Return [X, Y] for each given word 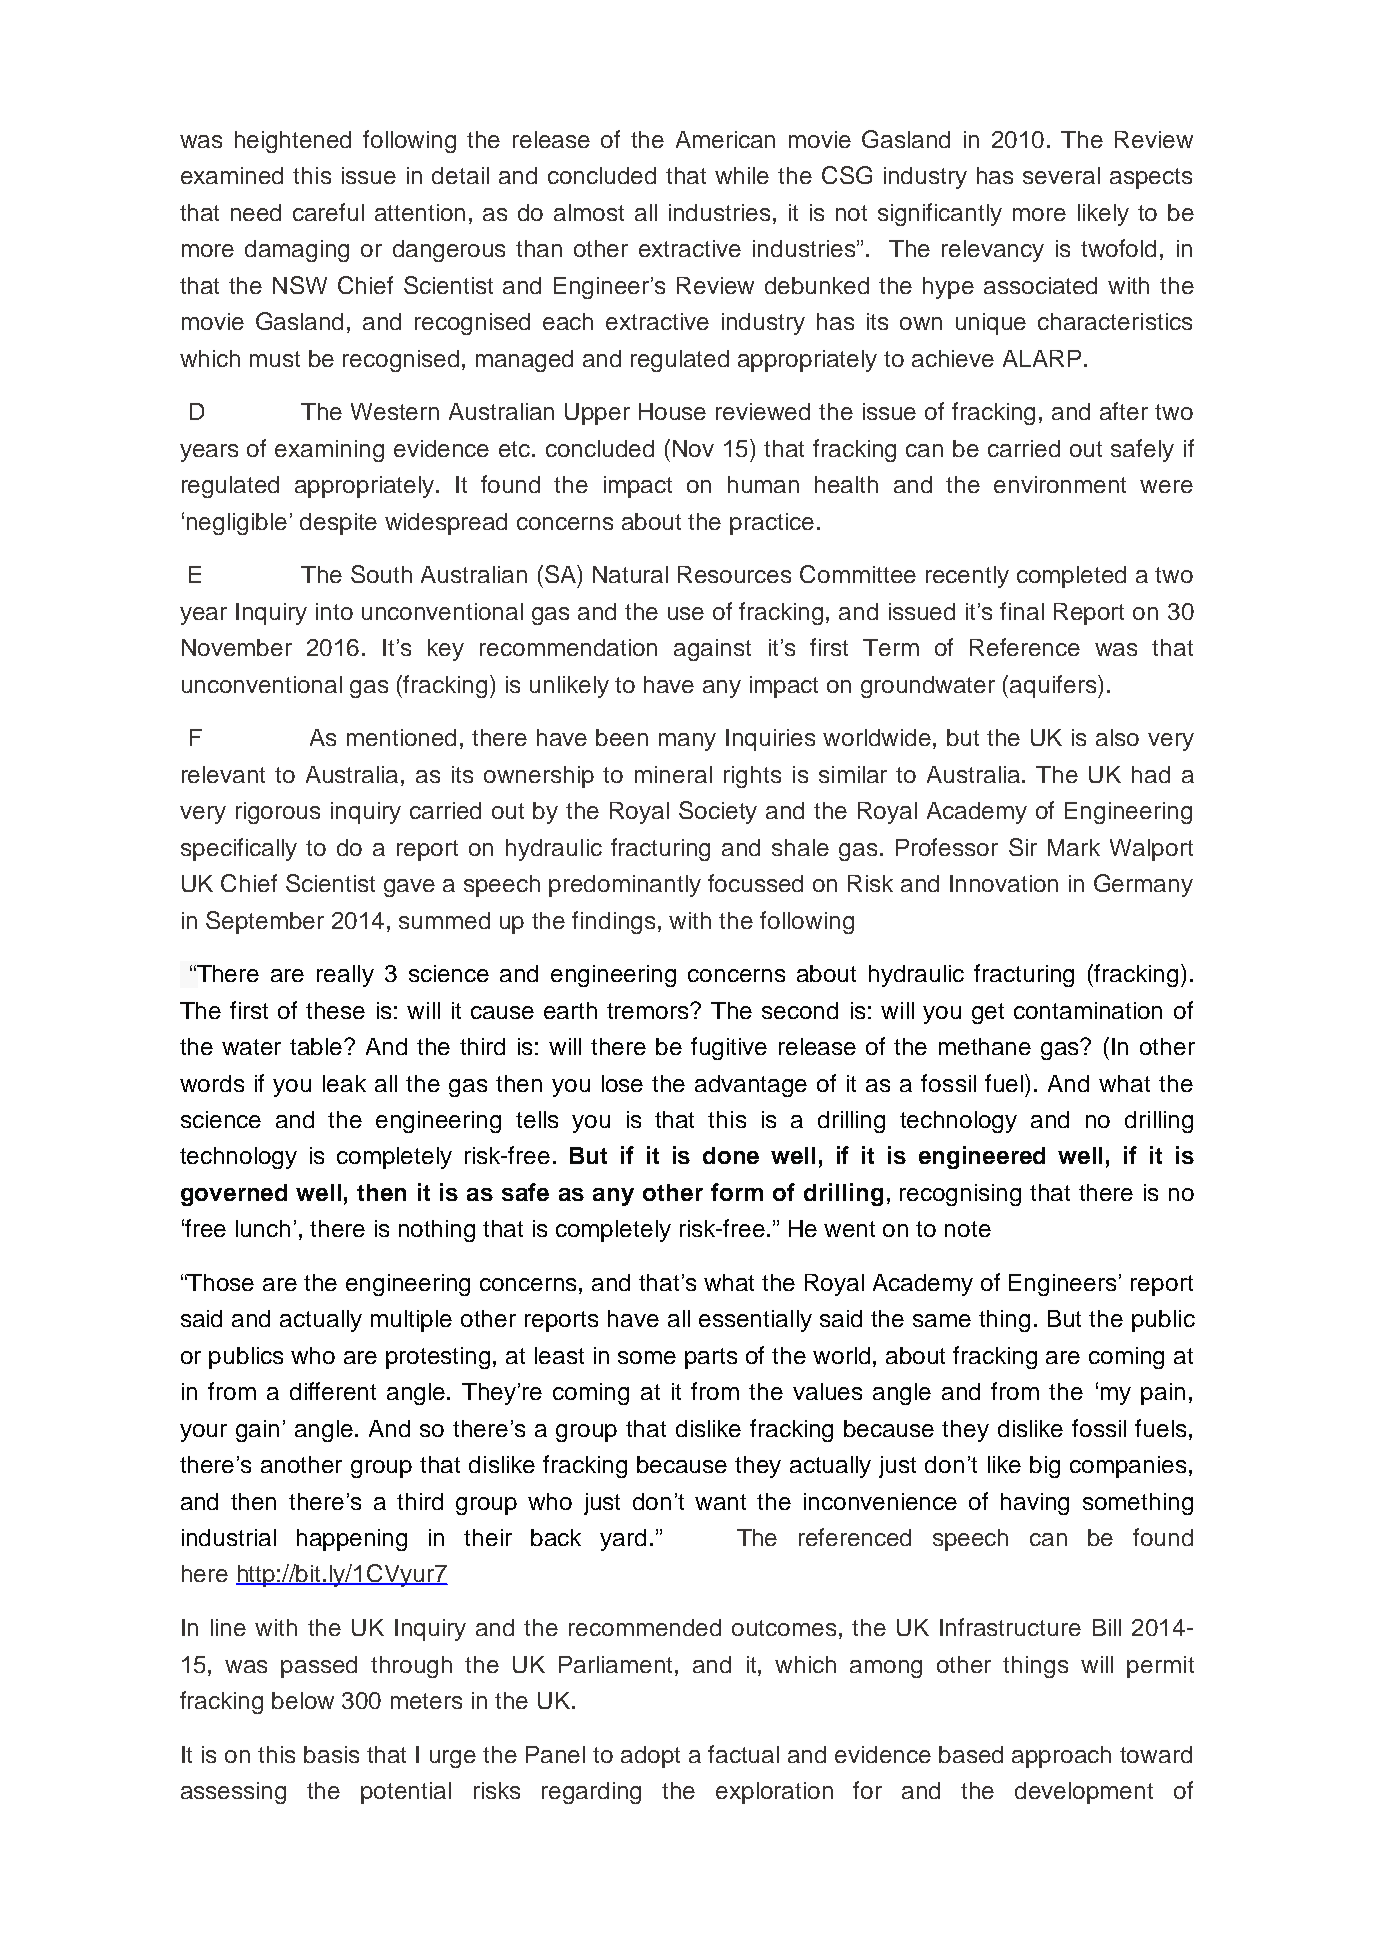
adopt [650, 1757]
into [334, 611]
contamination [1088, 1010]
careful [328, 212]
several [1061, 175]
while [742, 175]
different [333, 1391]
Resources [734, 574]
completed [1071, 577]
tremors [649, 1011]
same [942, 1320]
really [345, 976]
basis [331, 1754]
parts [711, 1358]
